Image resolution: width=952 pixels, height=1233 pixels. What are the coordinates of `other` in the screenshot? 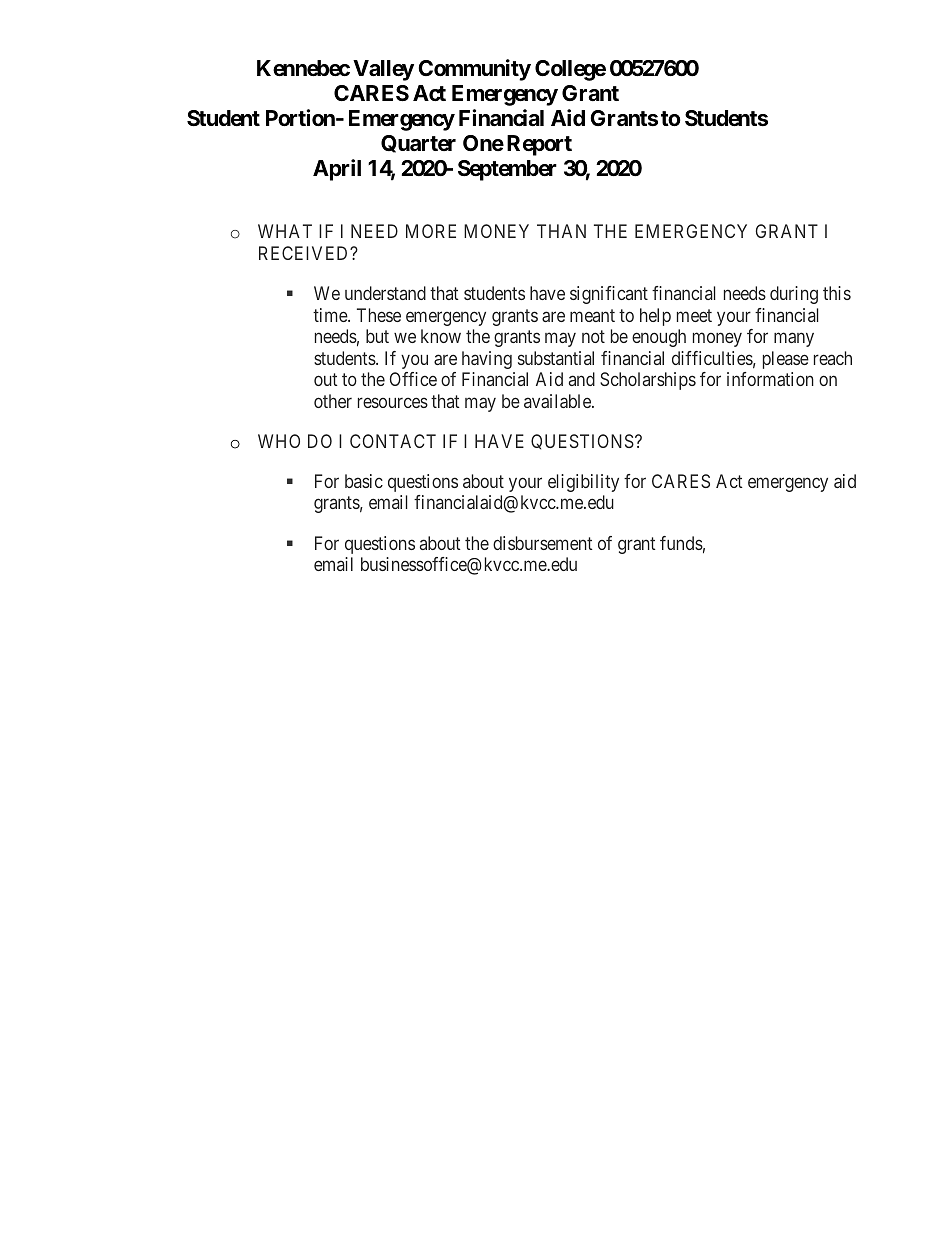 It's located at (333, 401).
